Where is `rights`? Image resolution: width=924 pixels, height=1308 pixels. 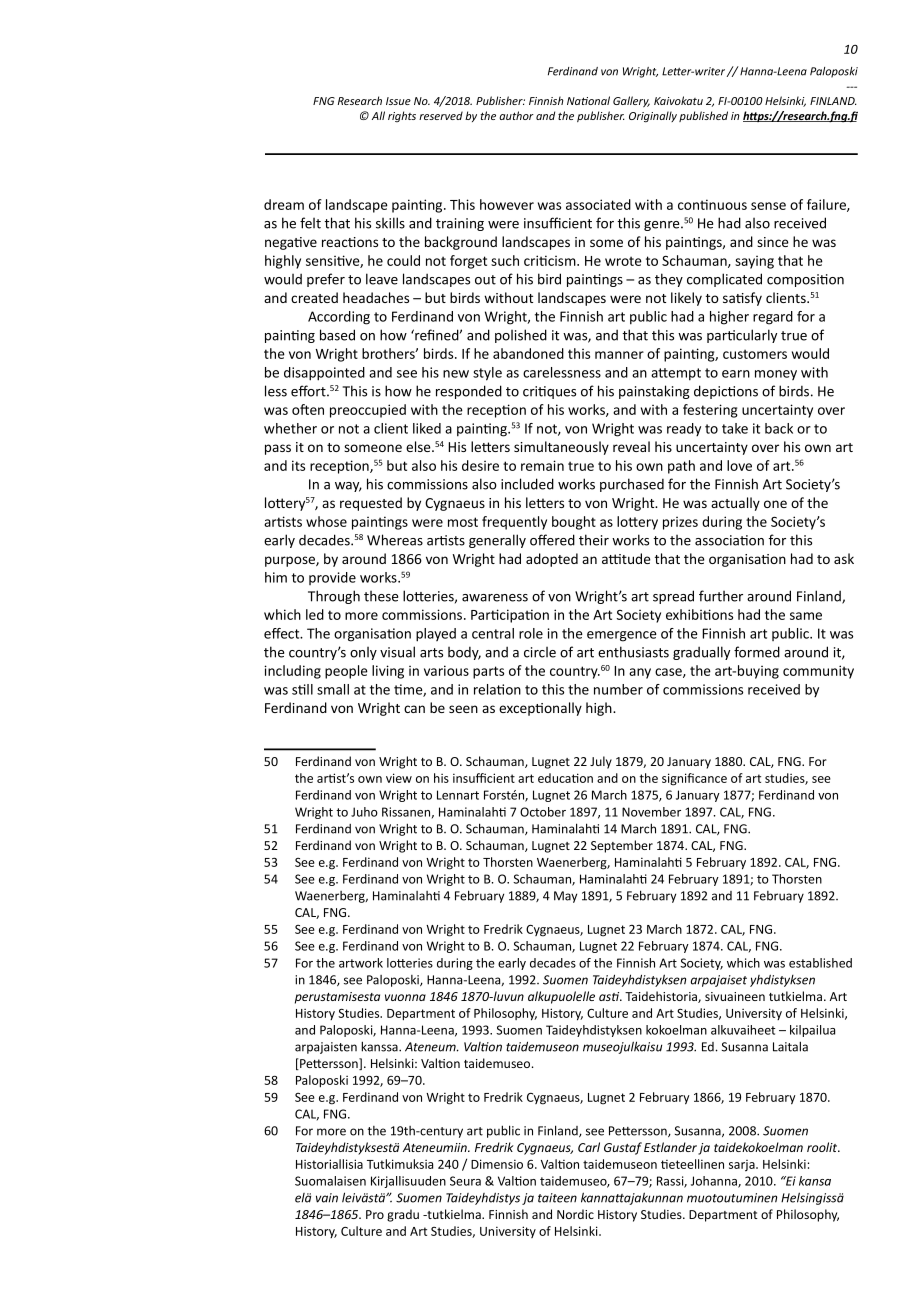 rights is located at coordinates (402, 116).
